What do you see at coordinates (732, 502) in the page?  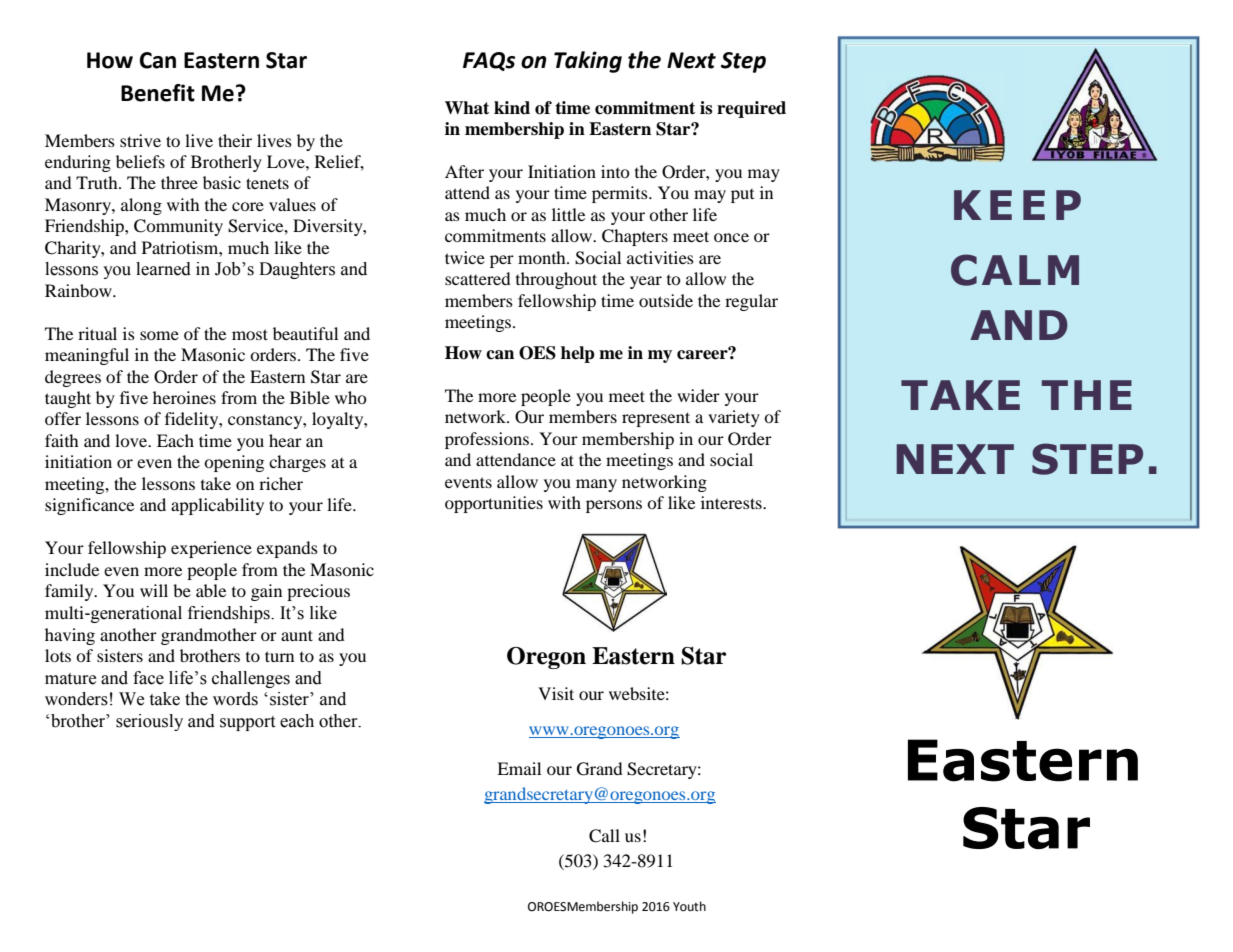 I see `interests` at bounding box center [732, 502].
